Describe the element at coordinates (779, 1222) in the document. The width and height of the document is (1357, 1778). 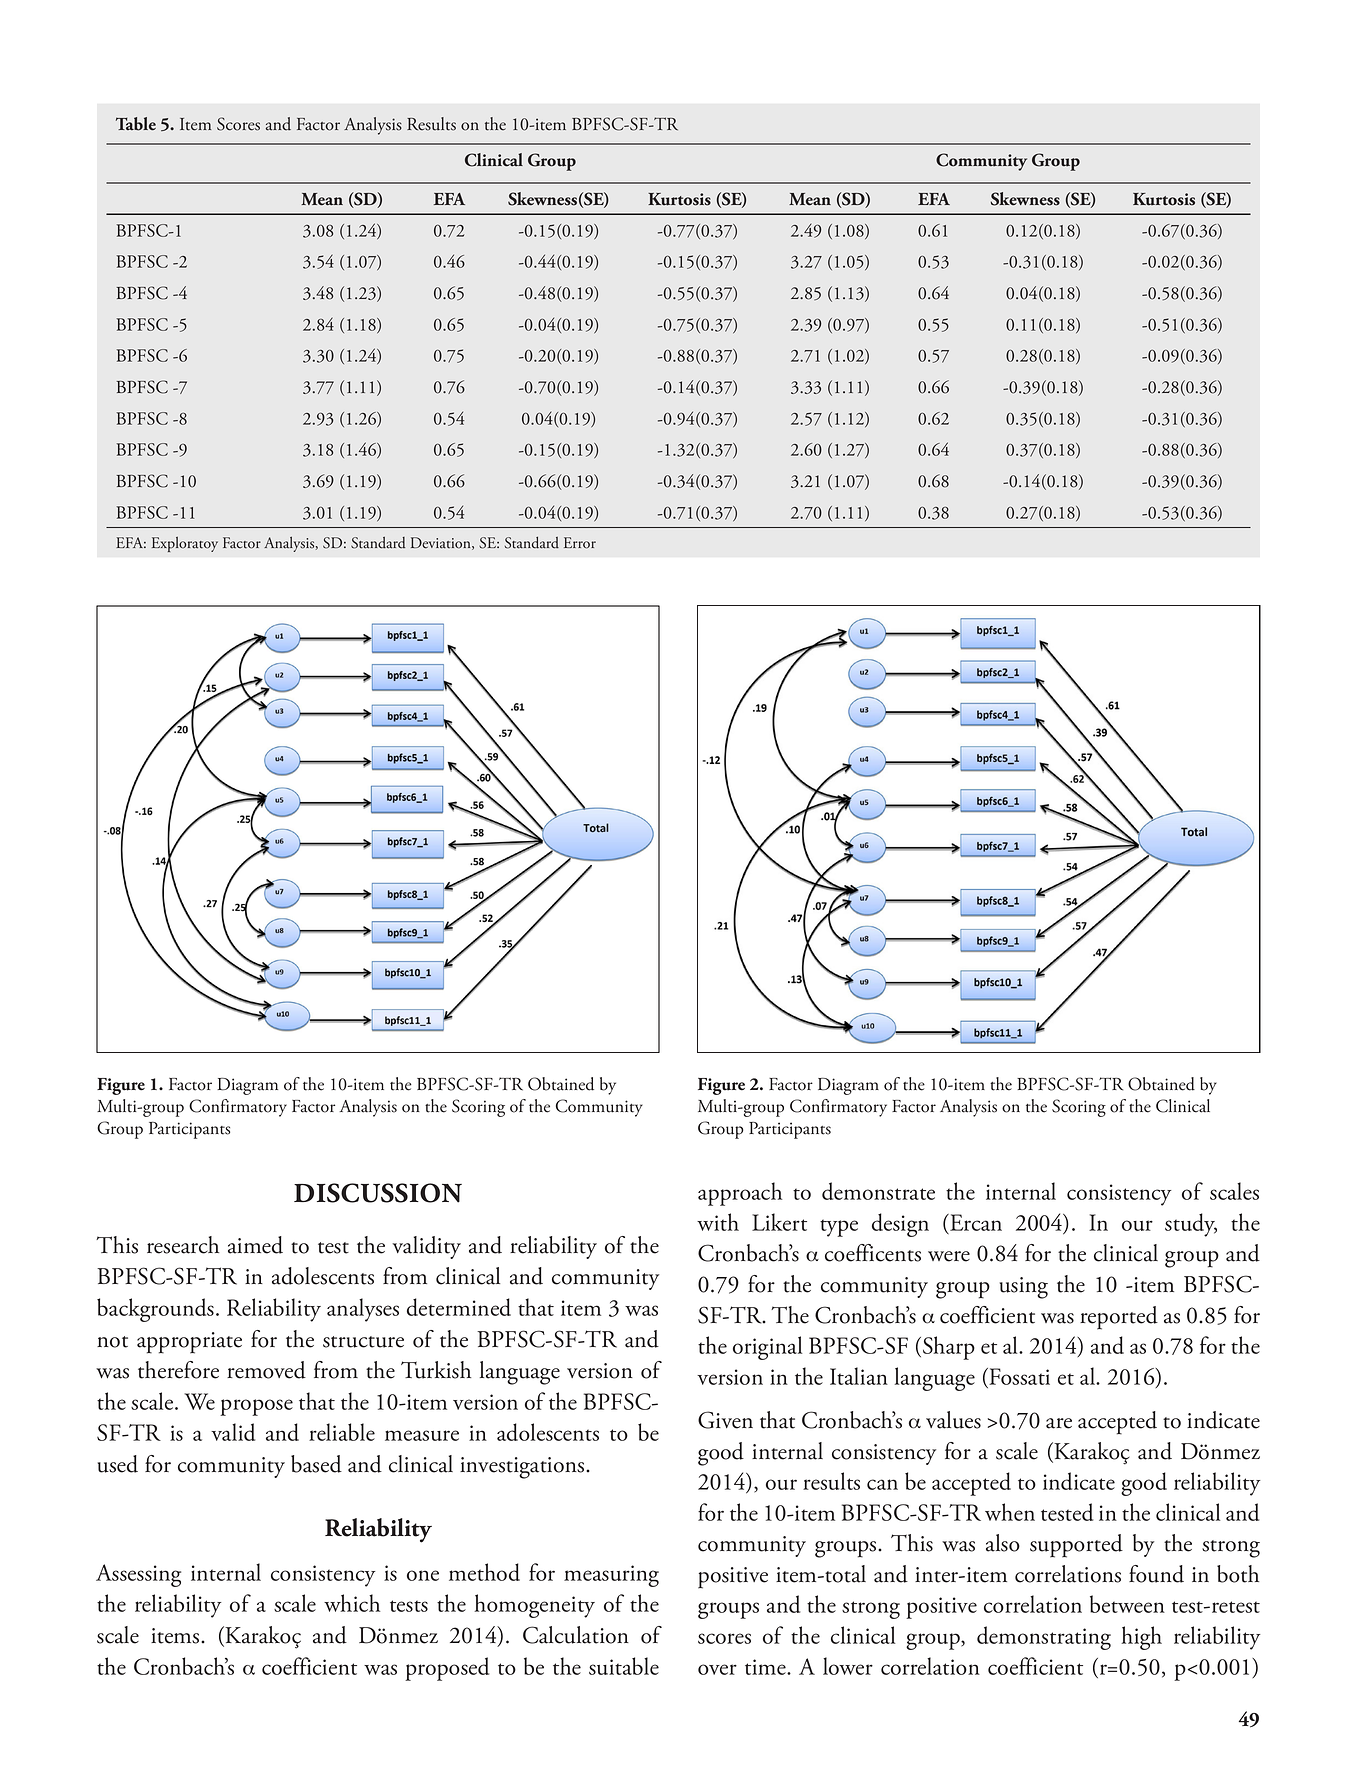
I see `Likert` at that location.
